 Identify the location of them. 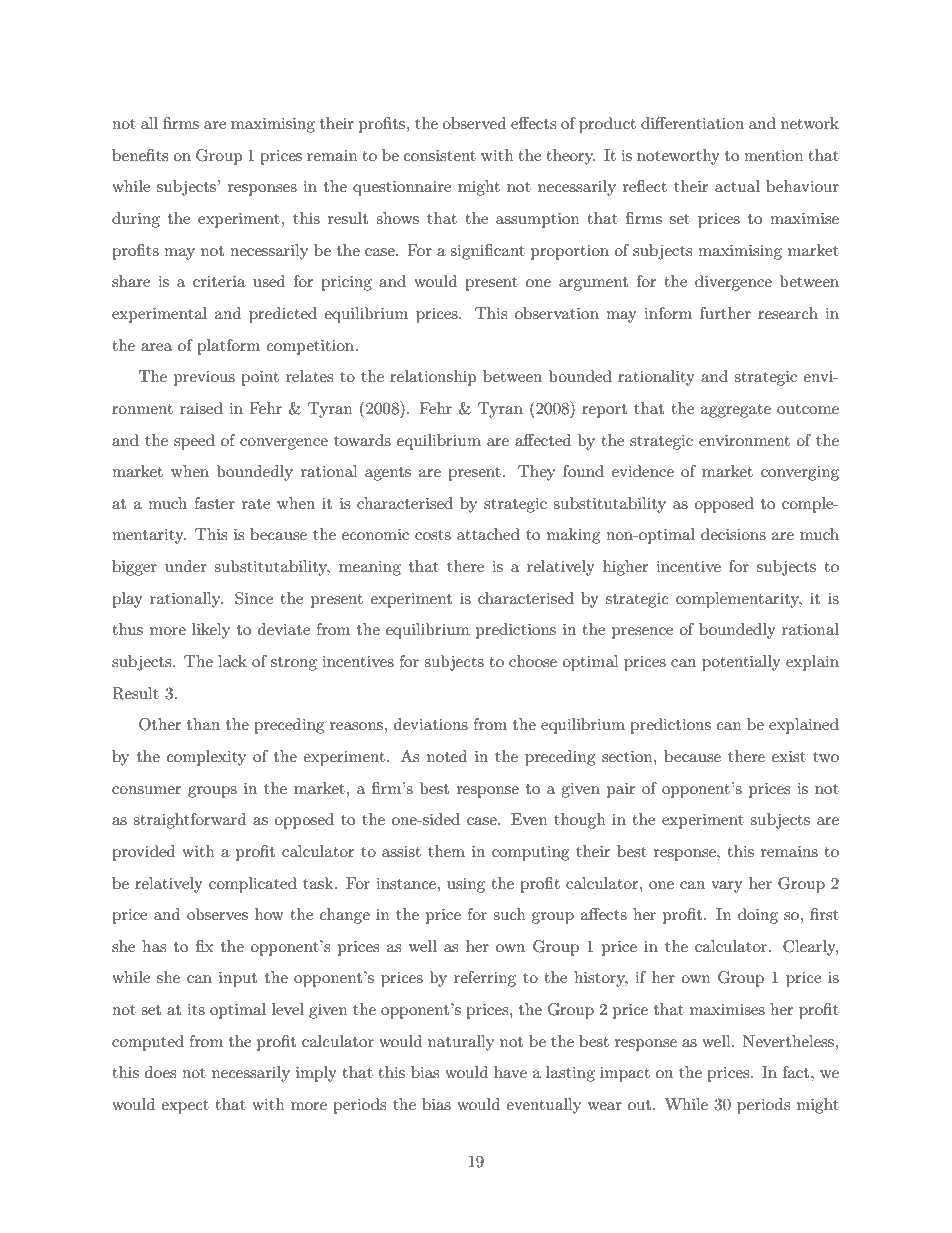
(446, 851).
